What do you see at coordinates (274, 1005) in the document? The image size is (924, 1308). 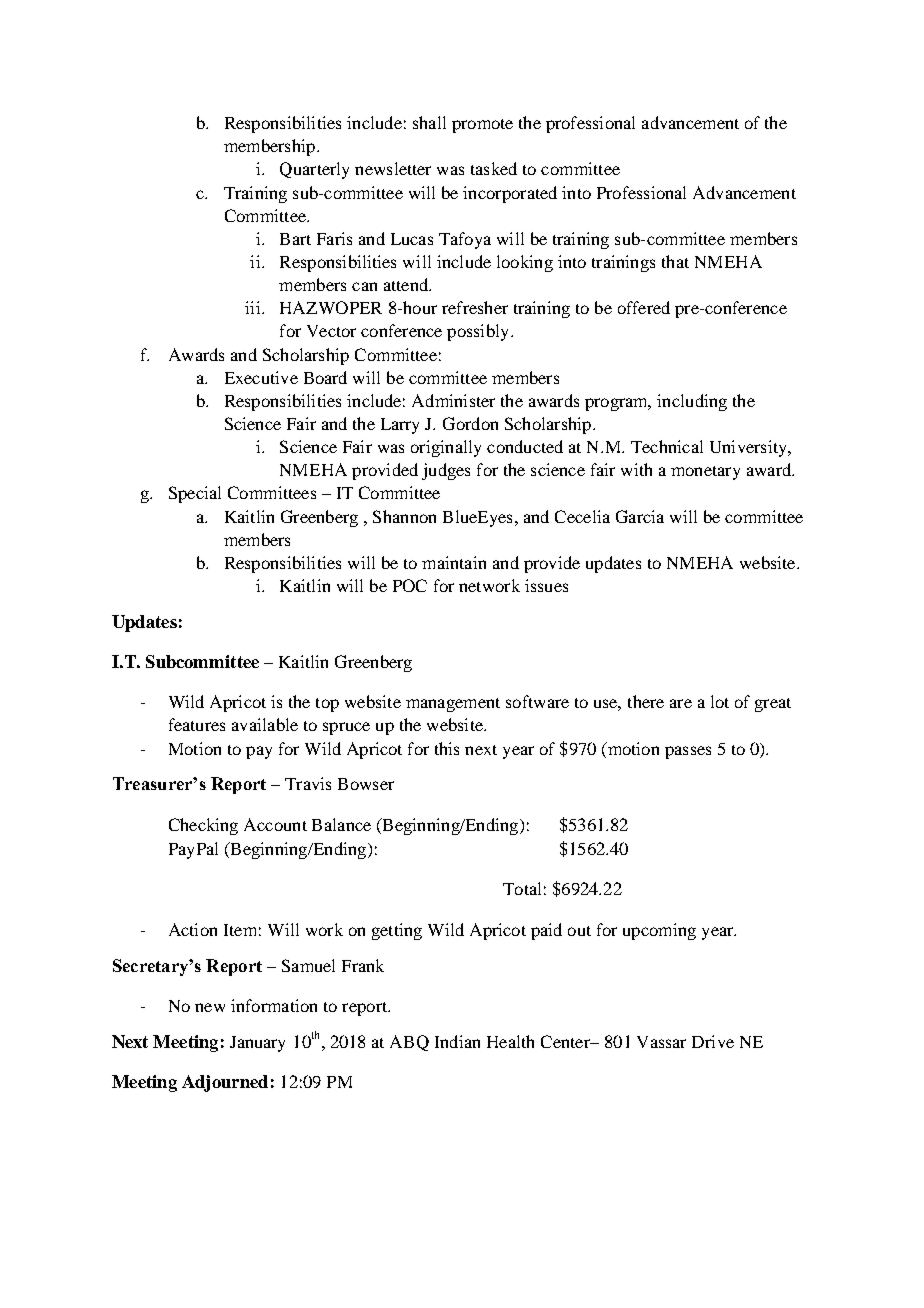 I see `information` at bounding box center [274, 1005].
